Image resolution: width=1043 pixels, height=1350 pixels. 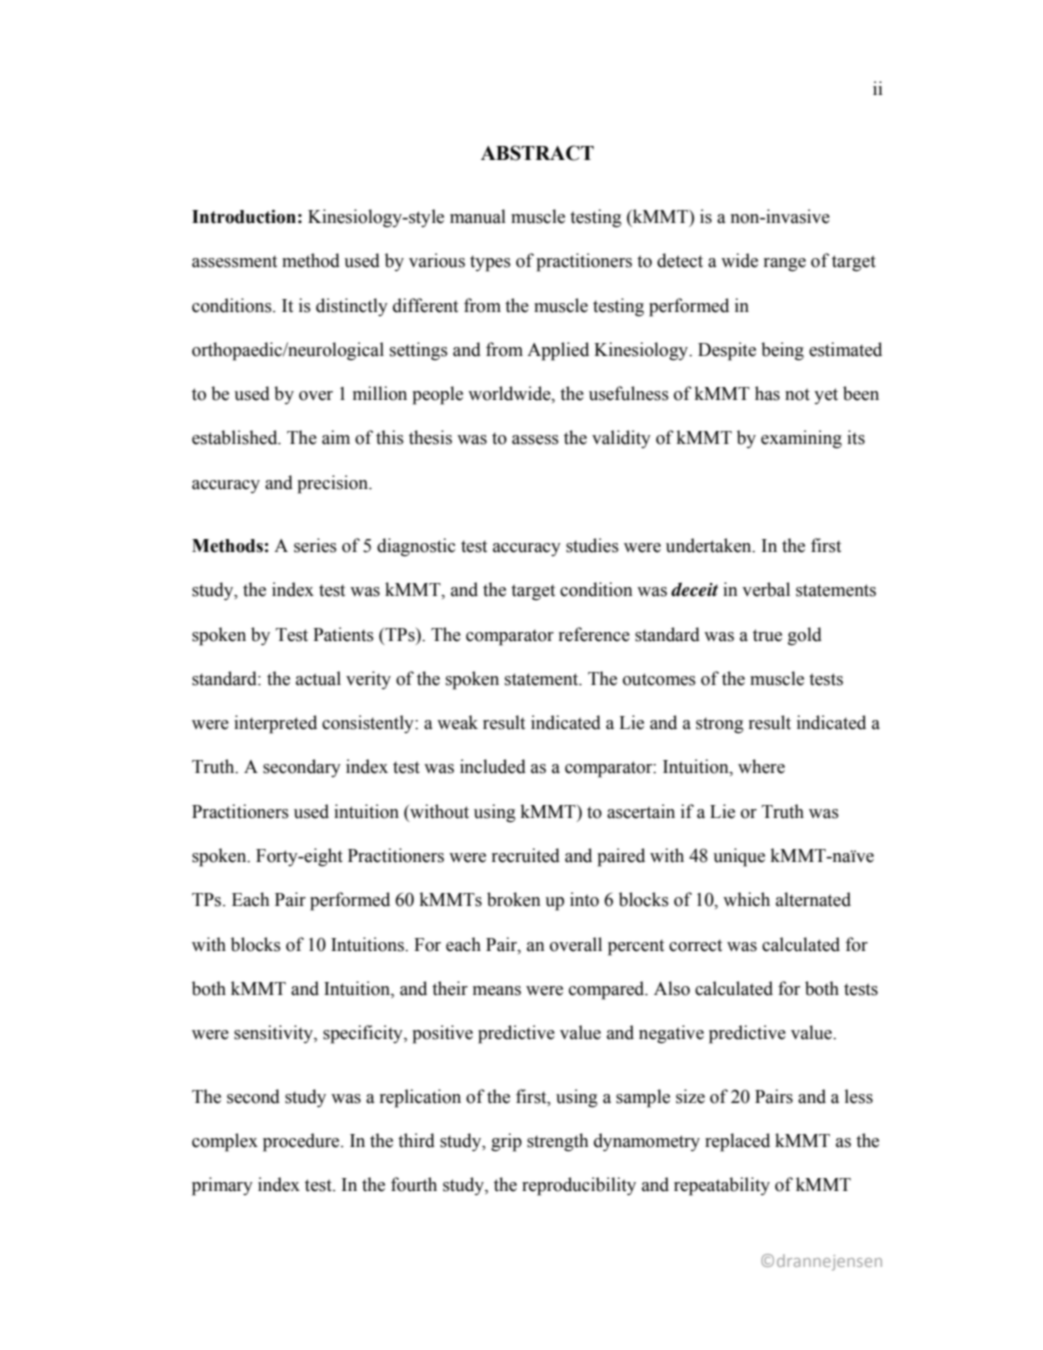 I want to click on strength, so click(x=557, y=1142).
